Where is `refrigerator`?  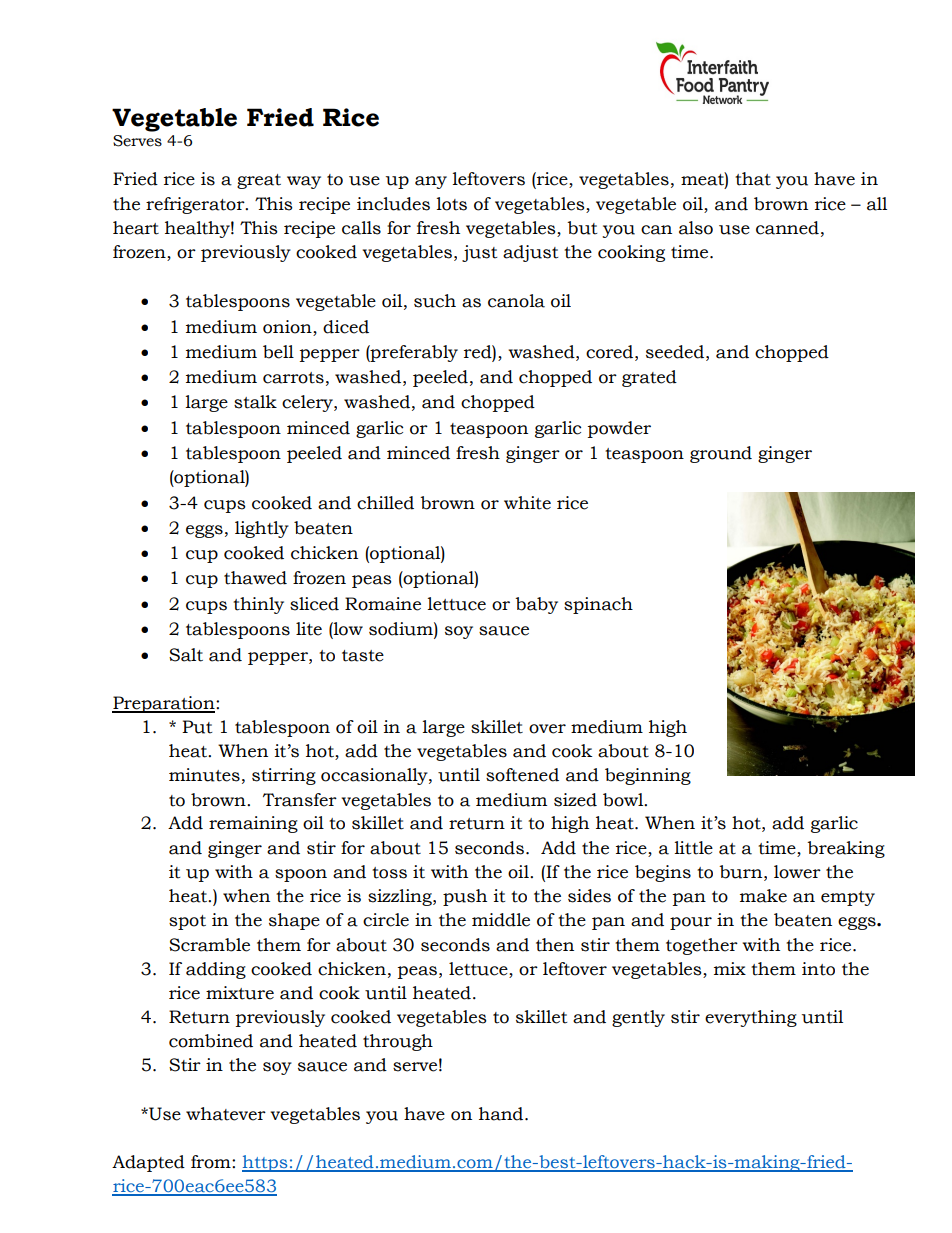 refrigerator is located at coordinates (196, 205).
